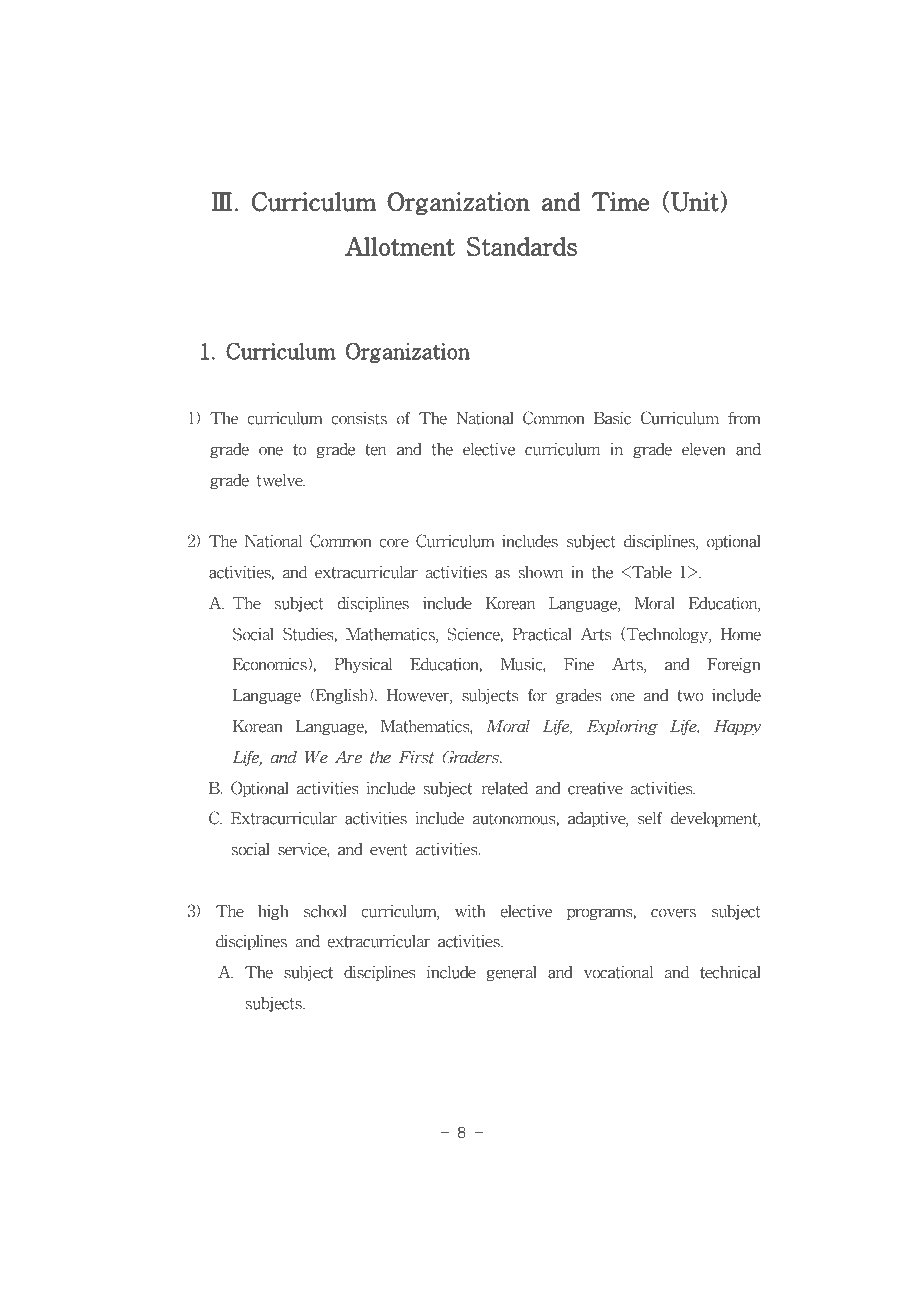 The width and height of the screenshot is (924, 1308). Describe the element at coordinates (522, 246) in the screenshot. I see `Standards` at that location.
